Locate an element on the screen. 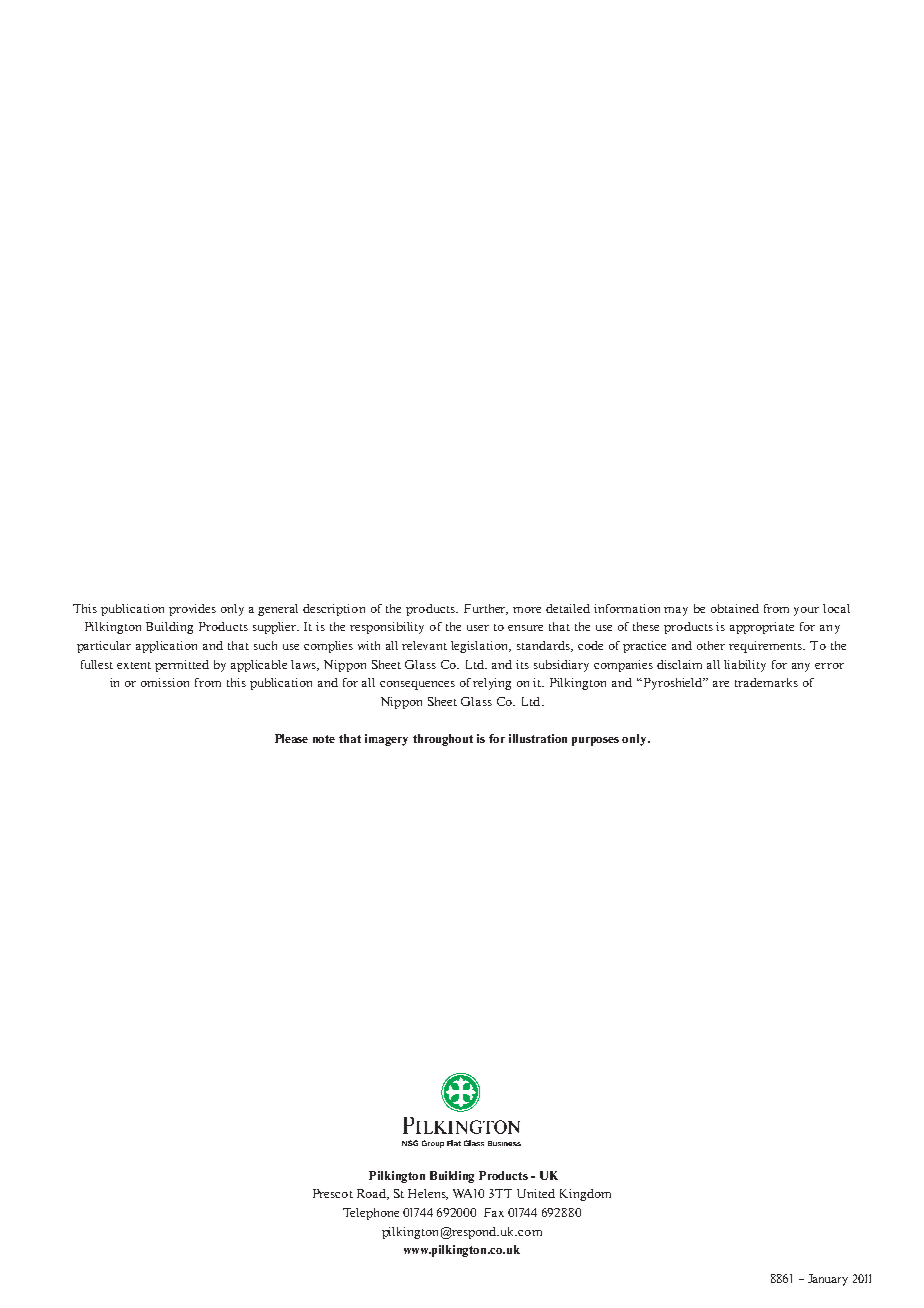 The image size is (924, 1308). Telephone is located at coordinates (371, 1214).
